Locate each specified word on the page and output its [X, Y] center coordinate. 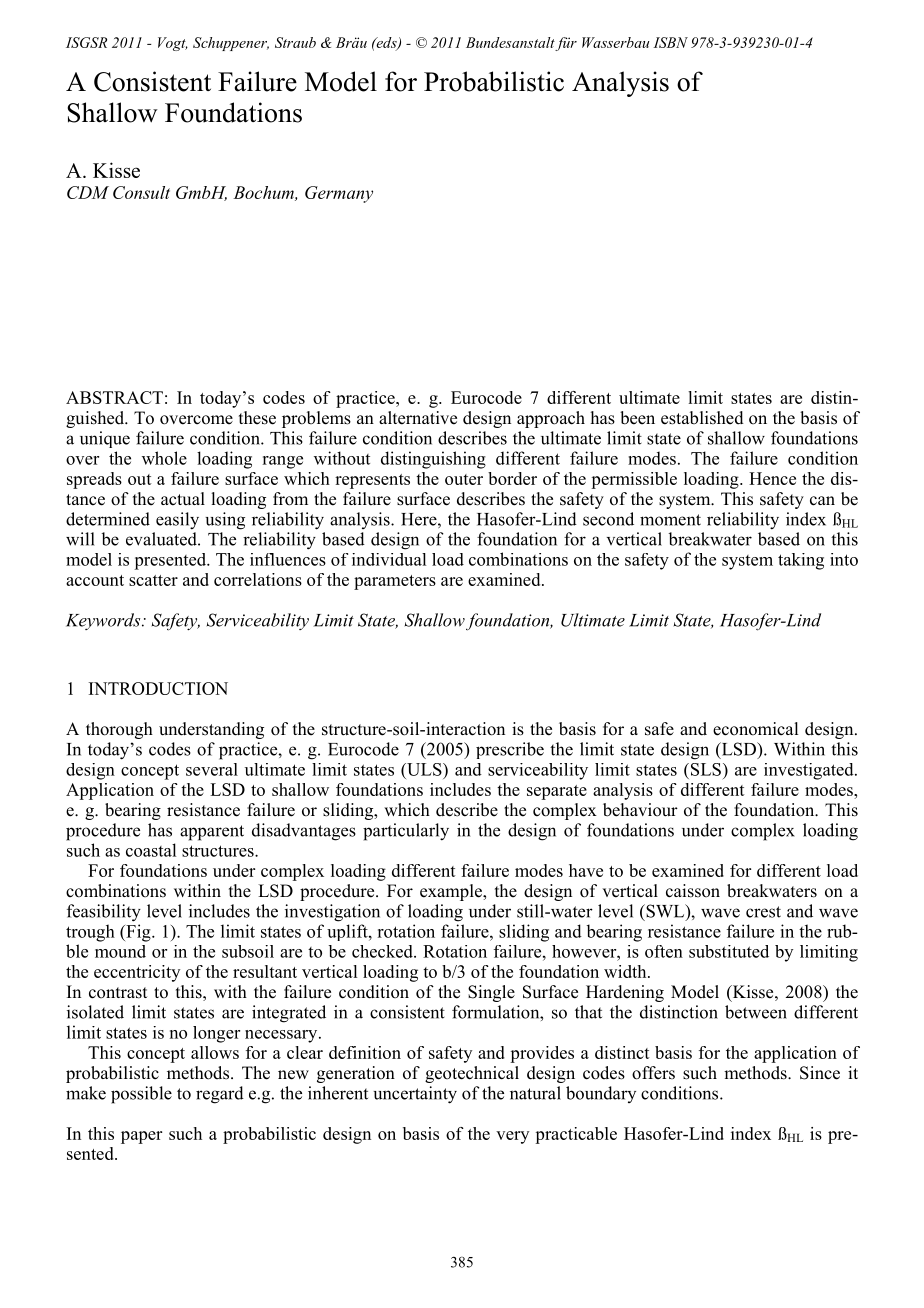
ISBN [670, 42]
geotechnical [472, 1074]
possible [141, 1095]
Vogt [173, 44]
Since [820, 1073]
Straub [295, 42]
